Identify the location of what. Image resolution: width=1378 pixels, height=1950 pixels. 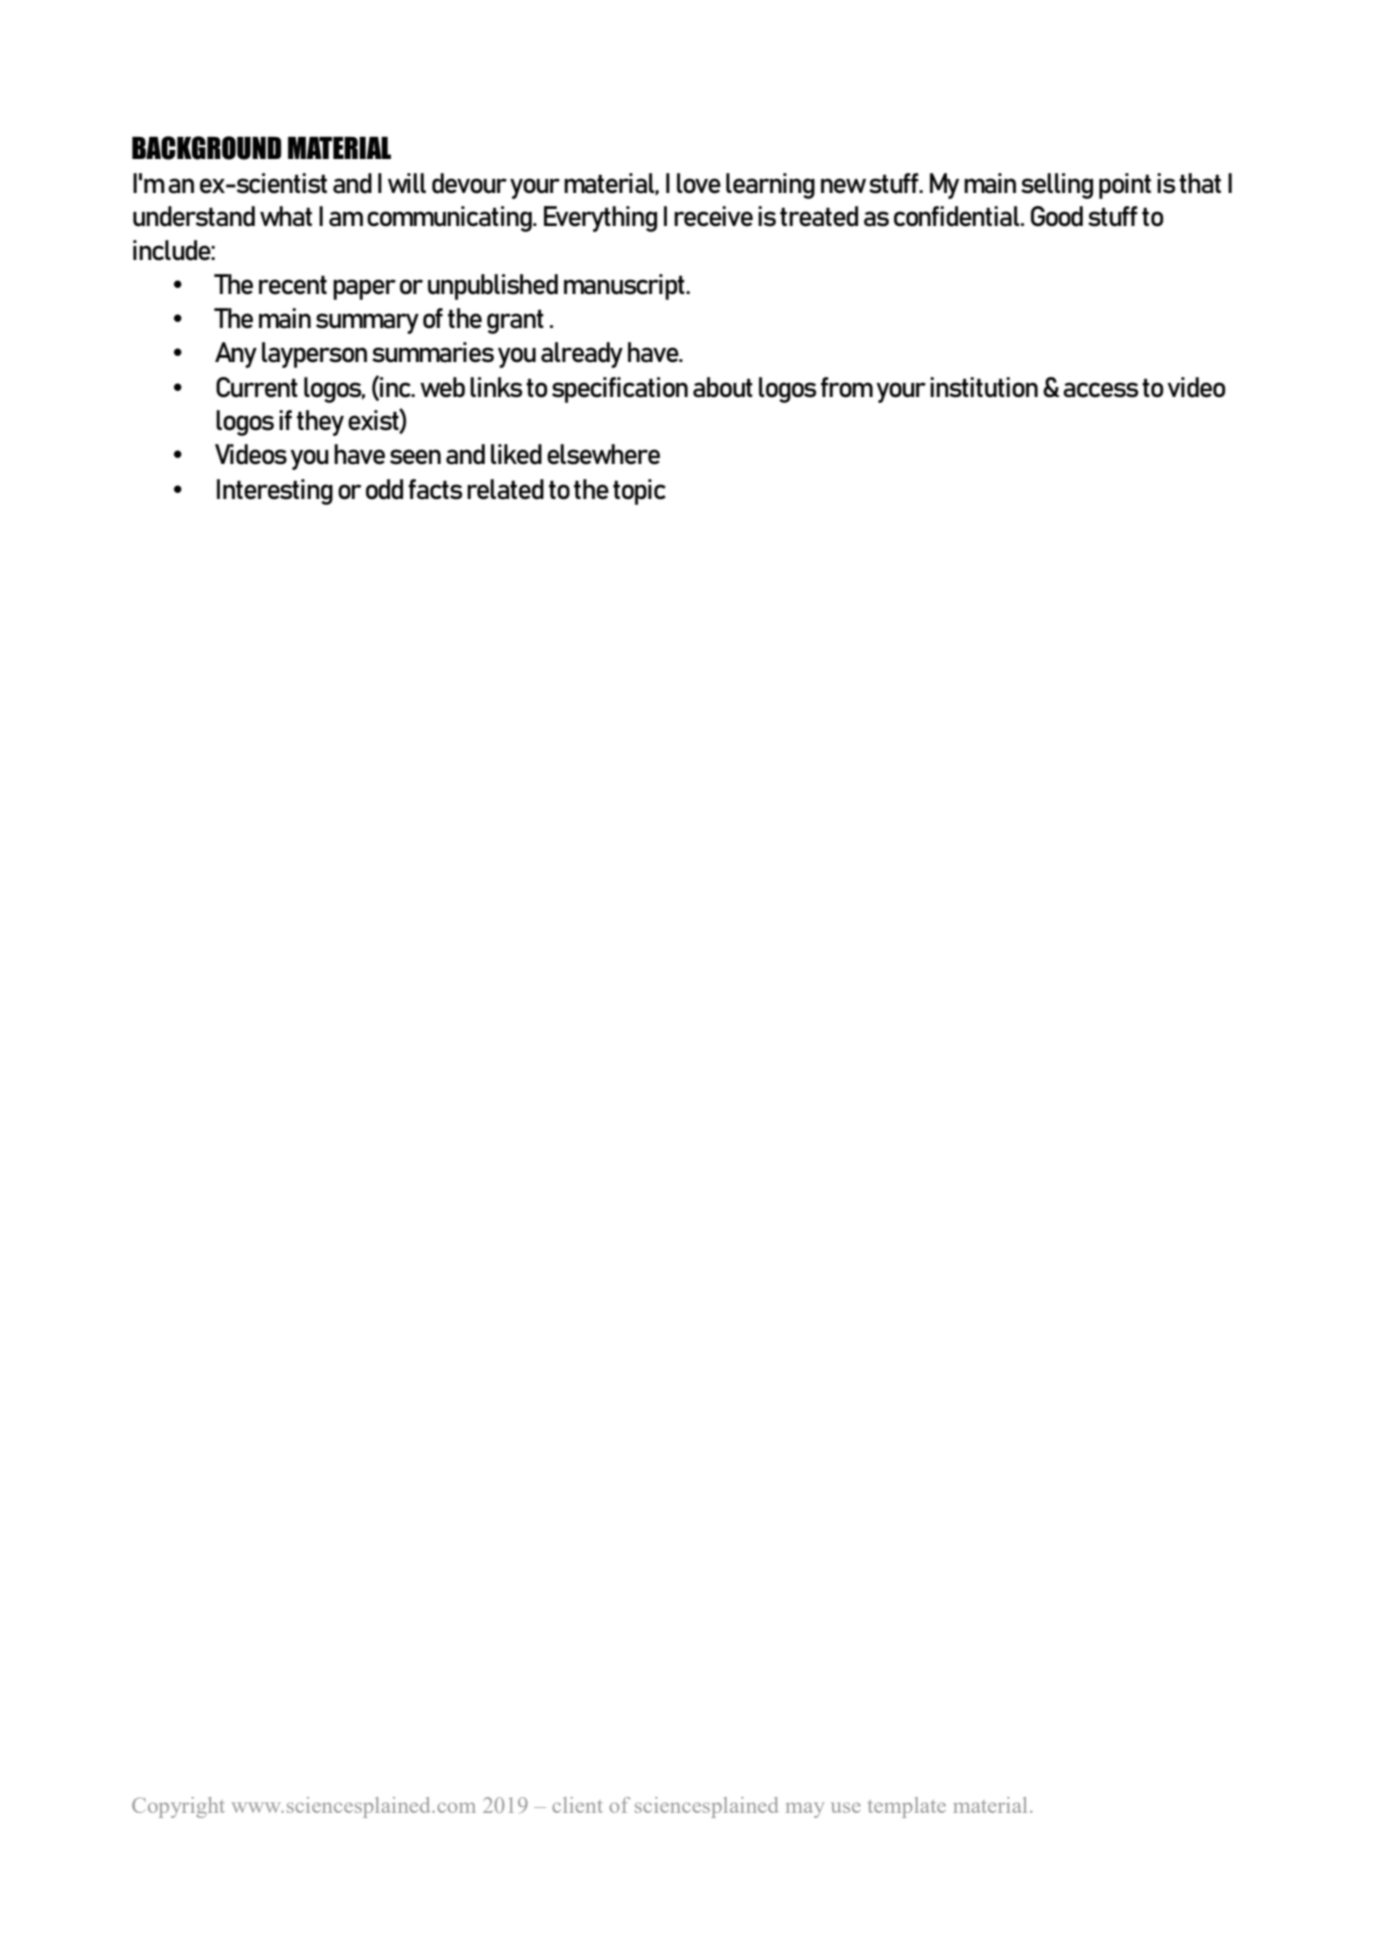
(286, 216).
